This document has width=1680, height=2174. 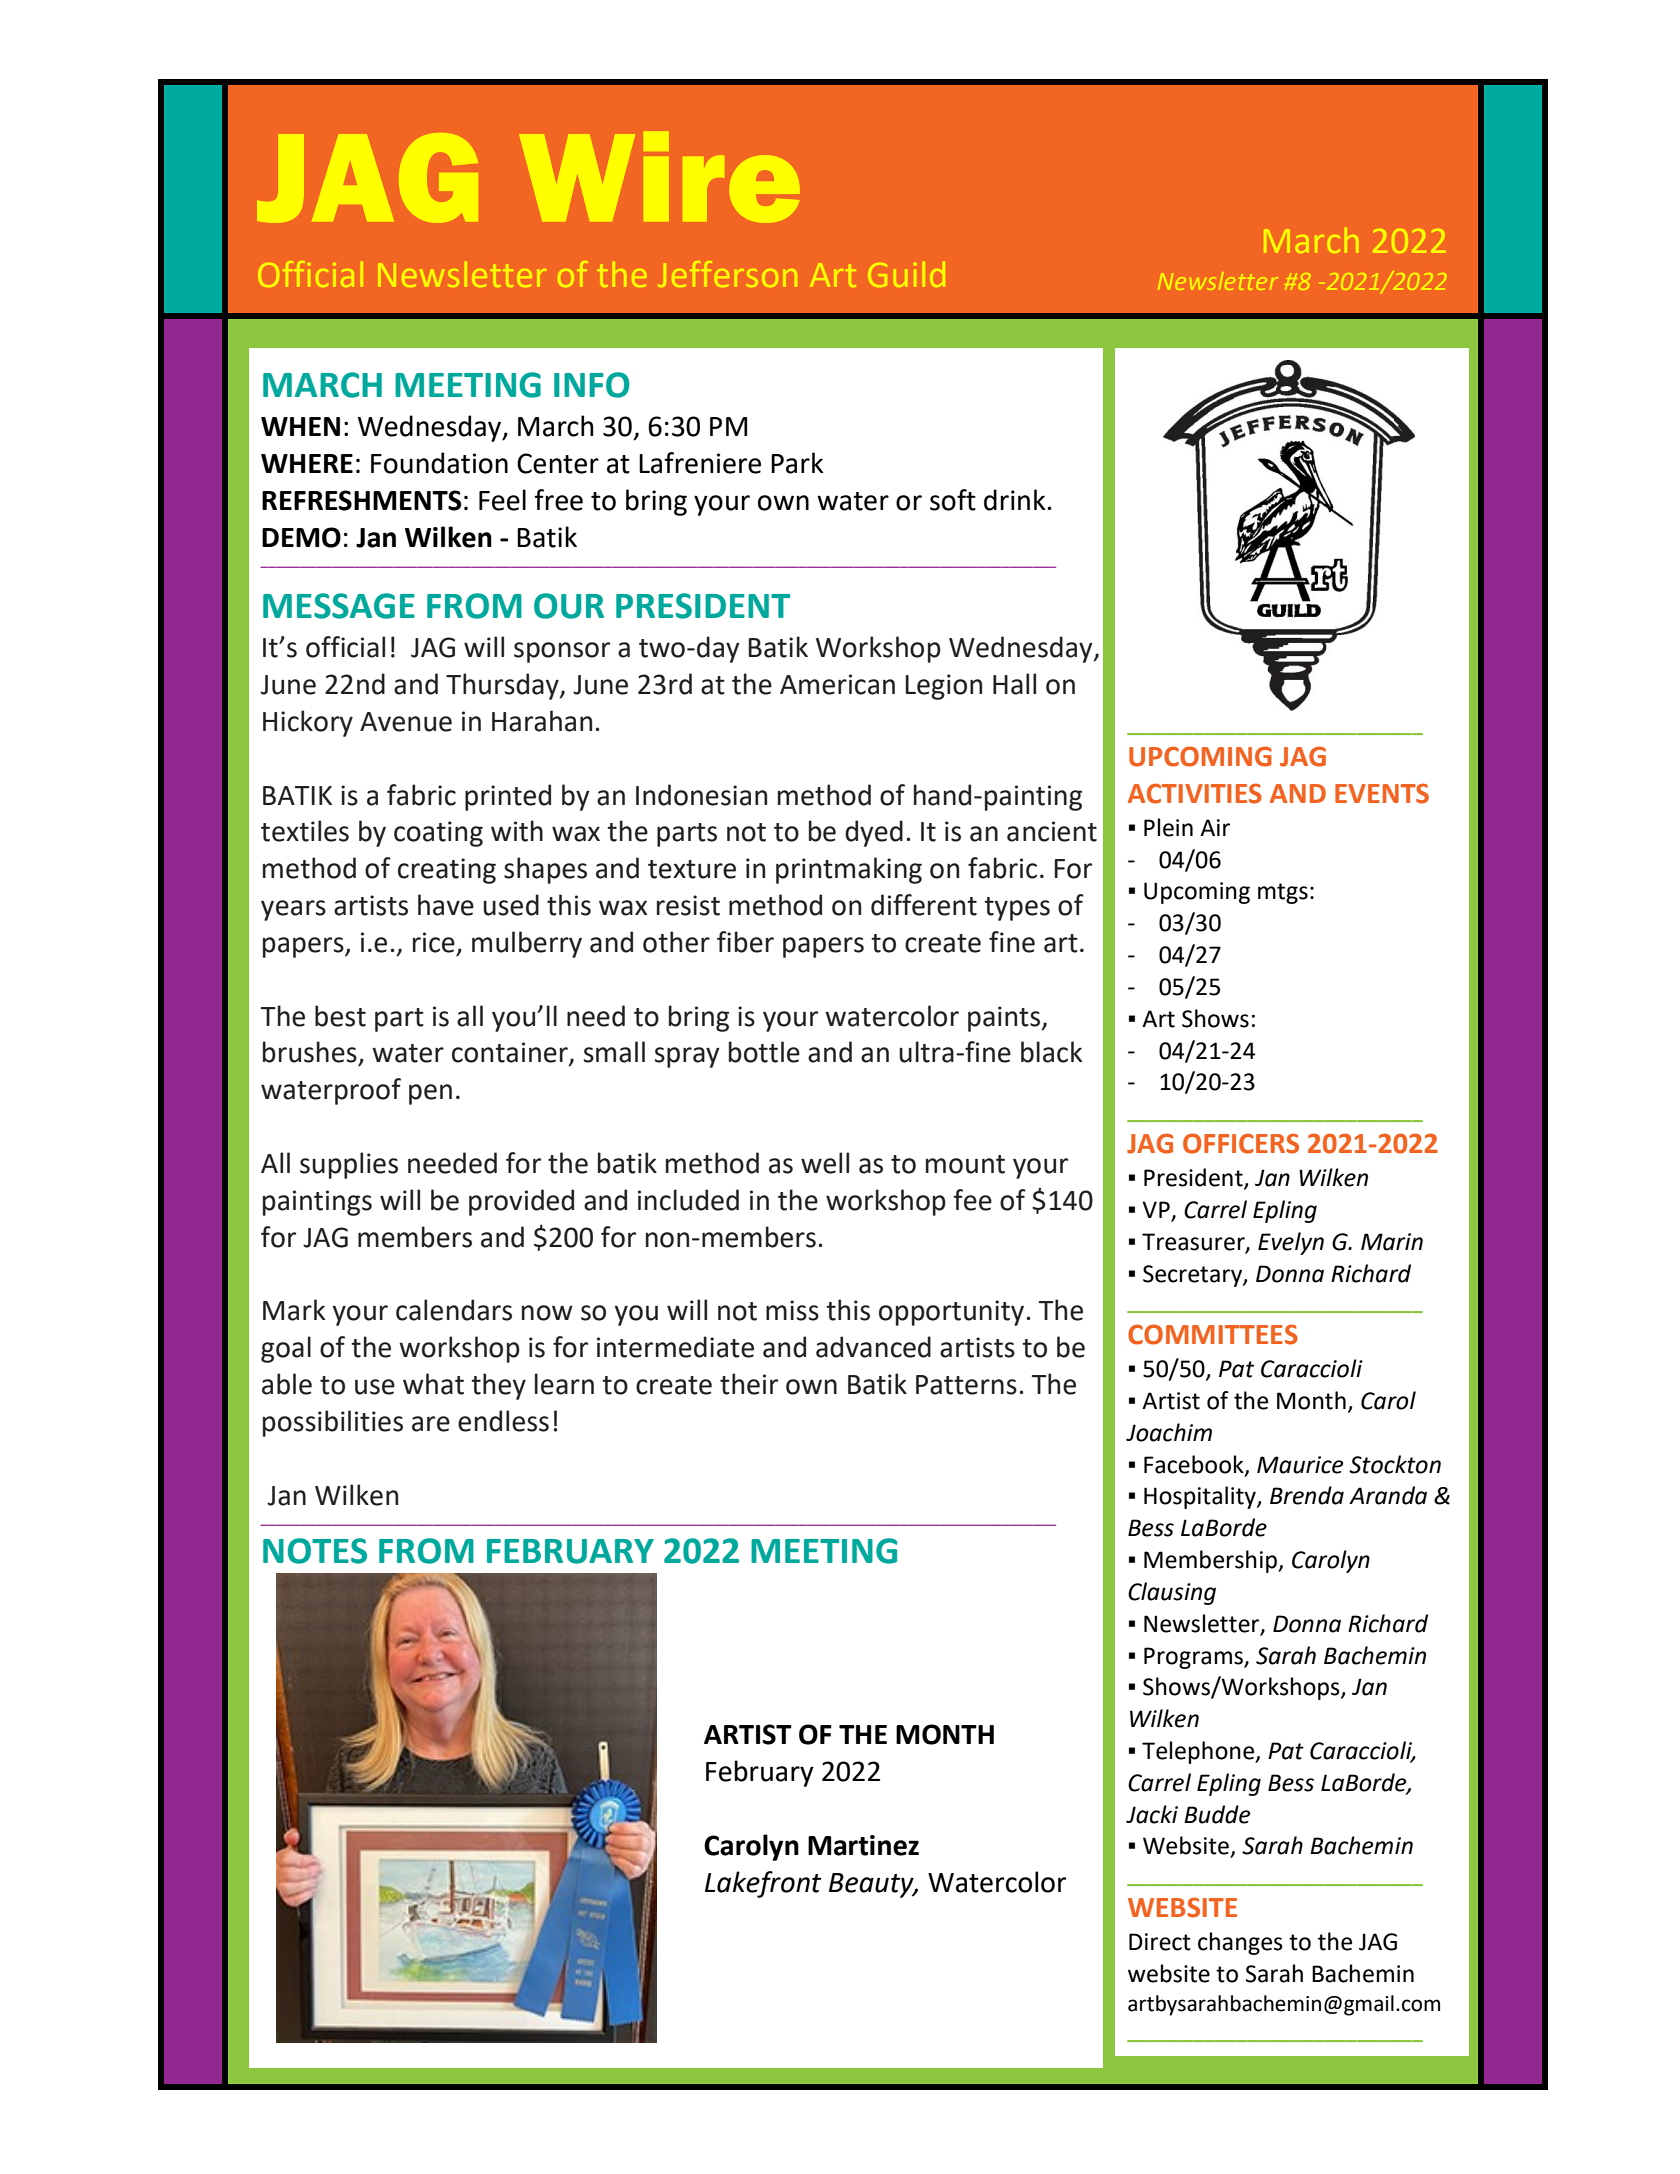 I want to click on coating, so click(x=438, y=834).
